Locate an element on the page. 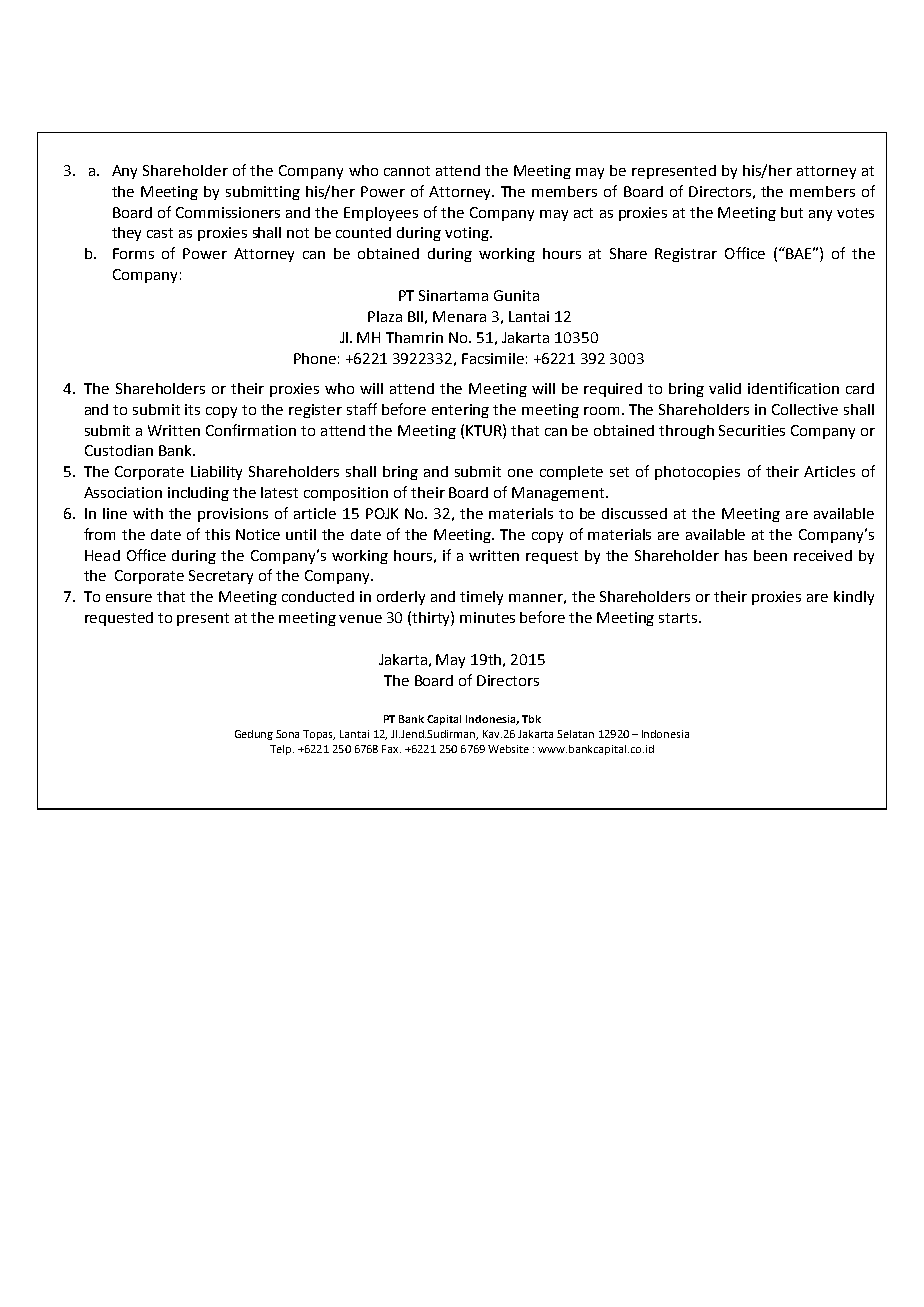  Sona is located at coordinates (287, 734).
